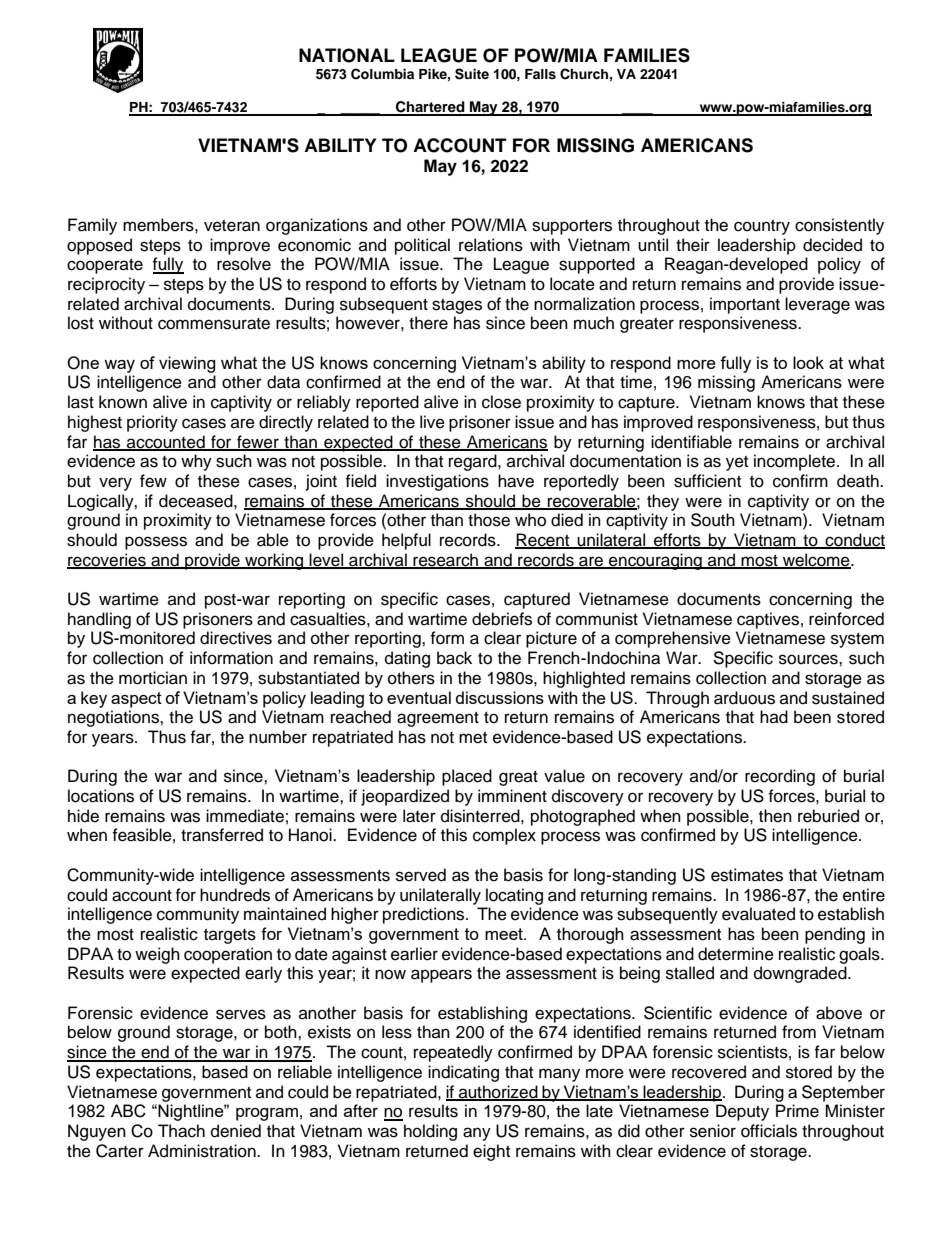 The height and width of the screenshot is (1233, 952). I want to click on Suite, so click(472, 74).
